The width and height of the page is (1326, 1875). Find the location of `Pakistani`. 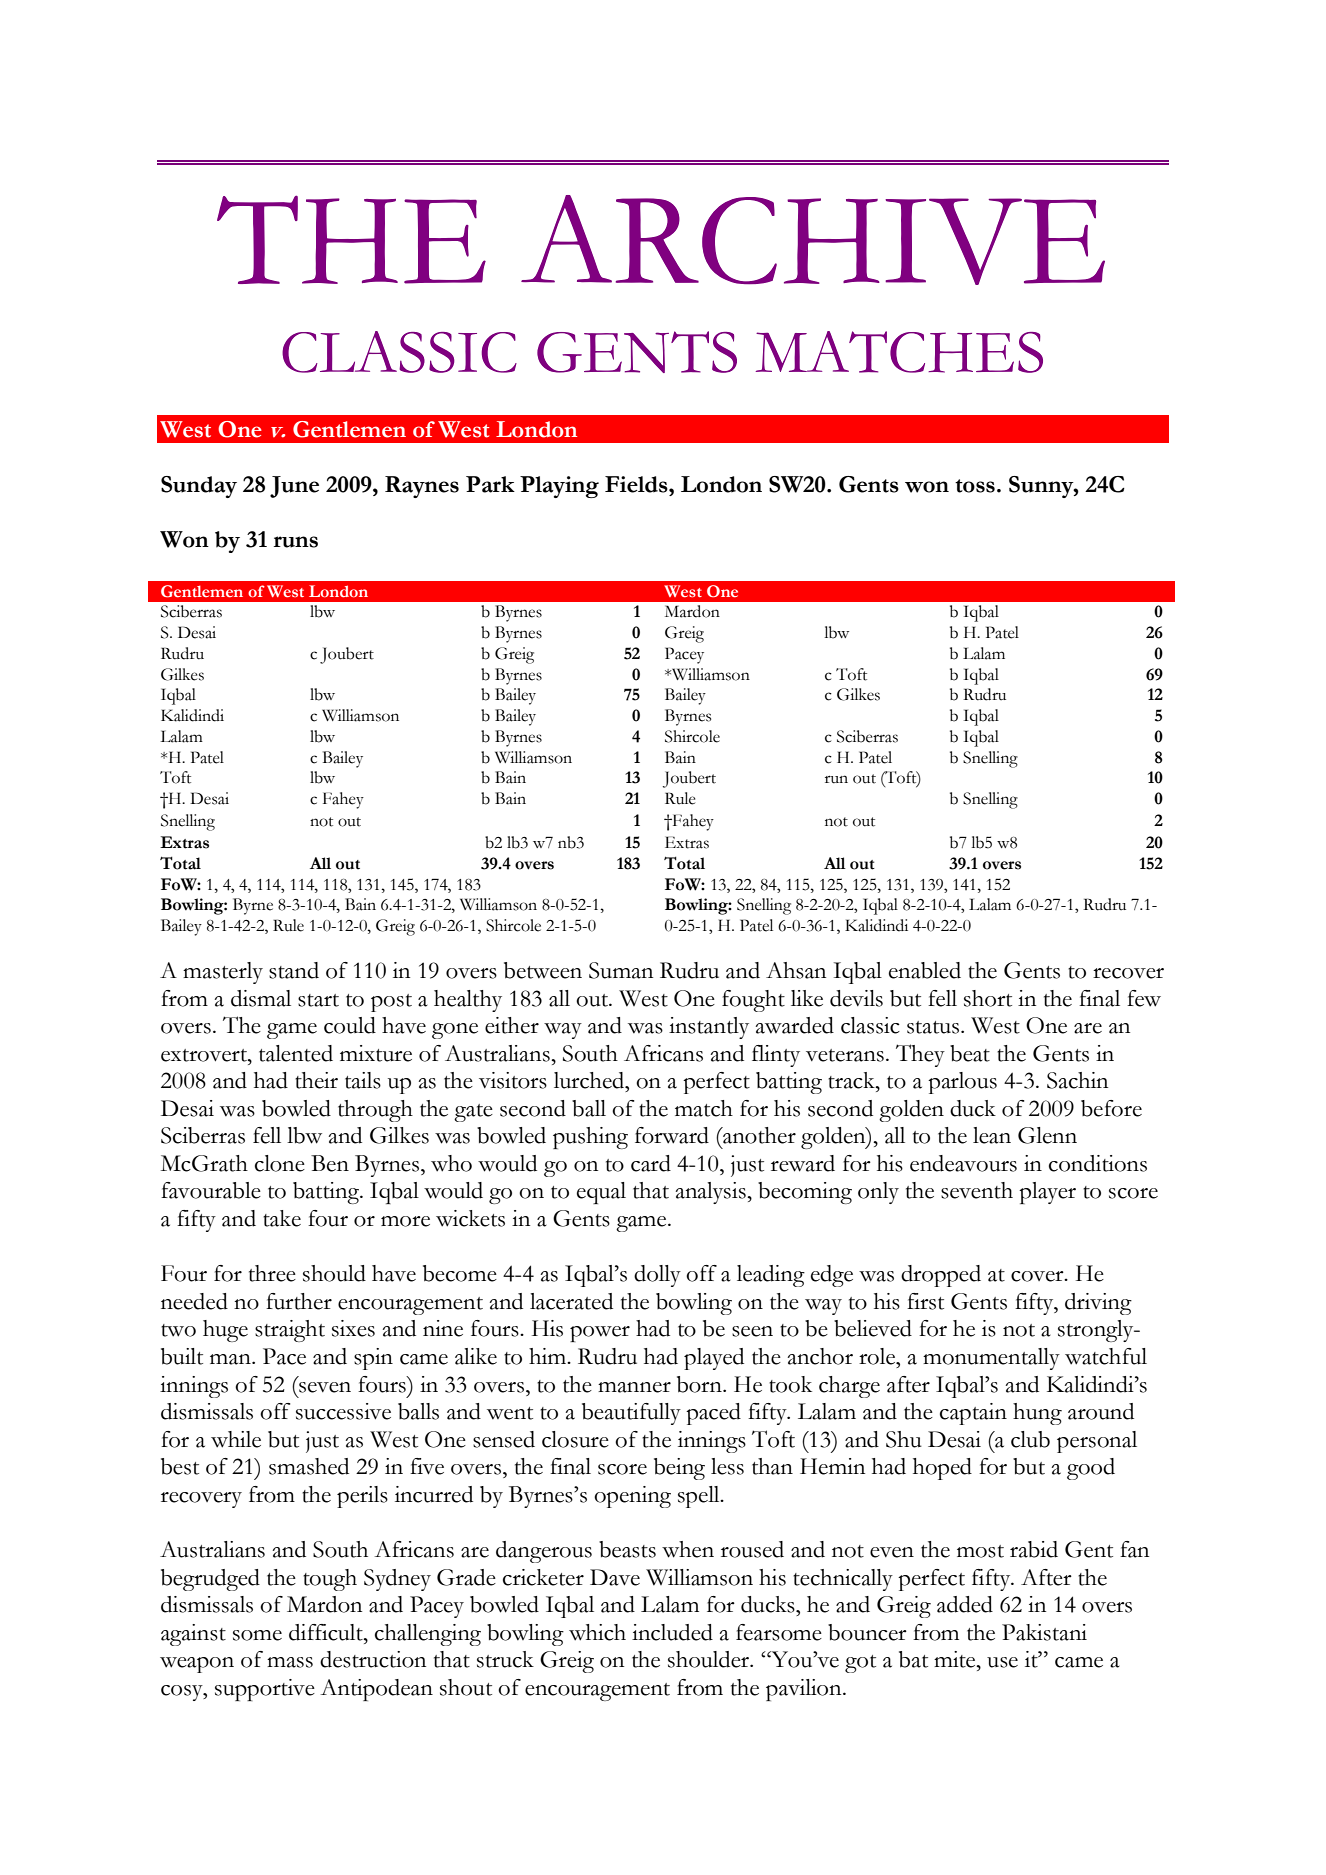

Pakistani is located at coordinates (1044, 1632).
